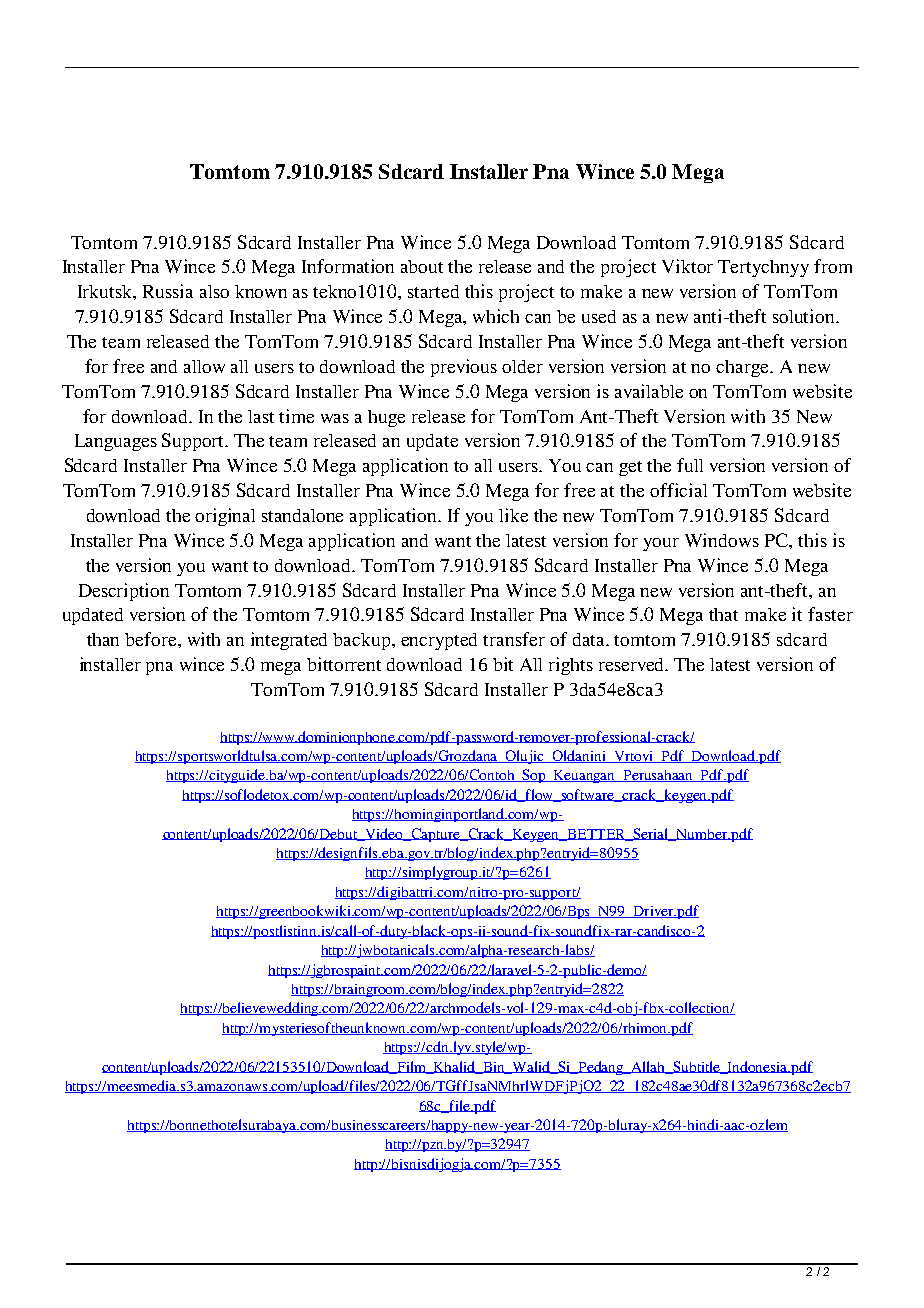 Image resolution: width=924 pixels, height=1308 pixels. I want to click on transfer, so click(514, 639).
